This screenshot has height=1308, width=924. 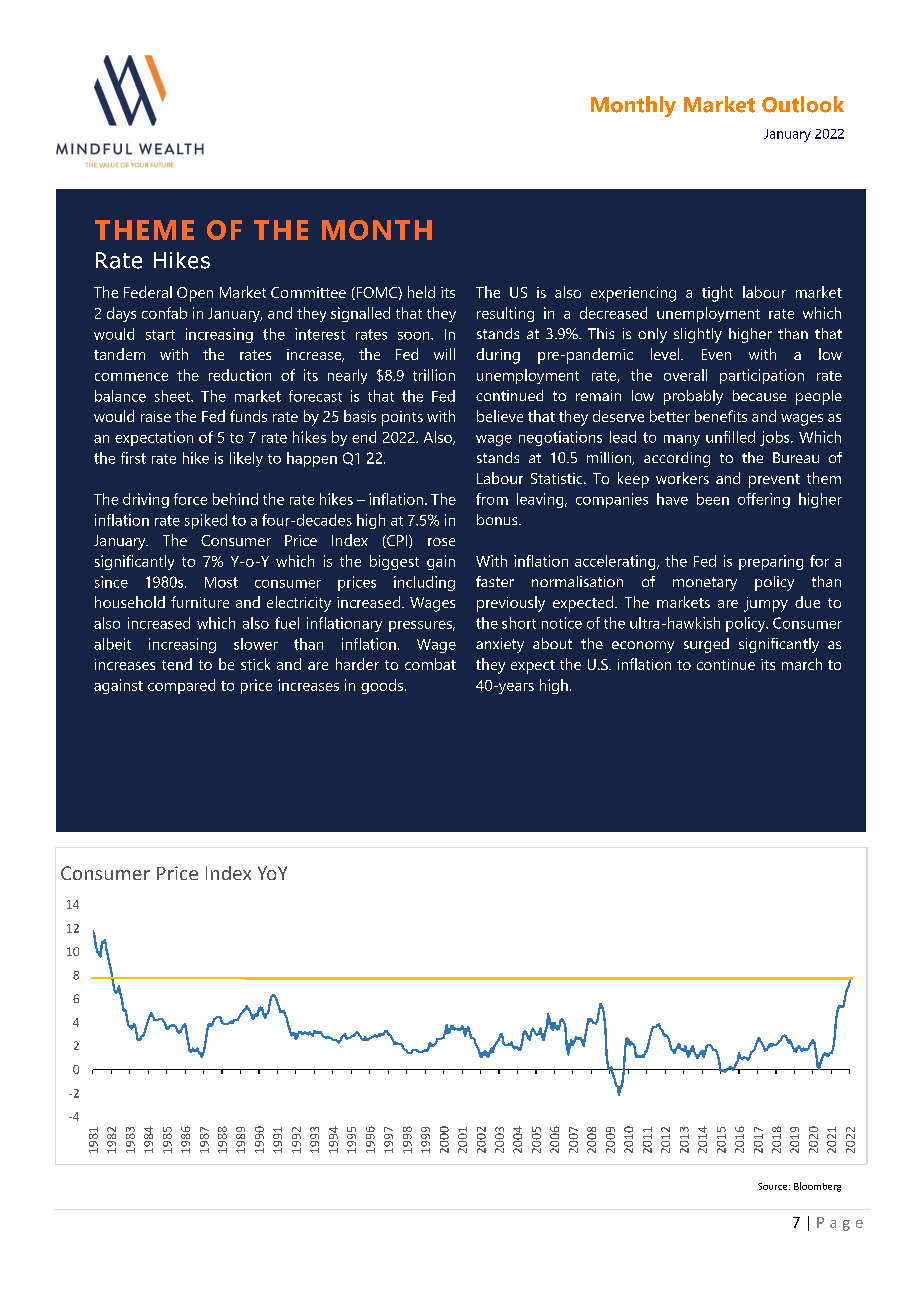 What do you see at coordinates (421, 292) in the screenshot?
I see `held` at bounding box center [421, 292].
